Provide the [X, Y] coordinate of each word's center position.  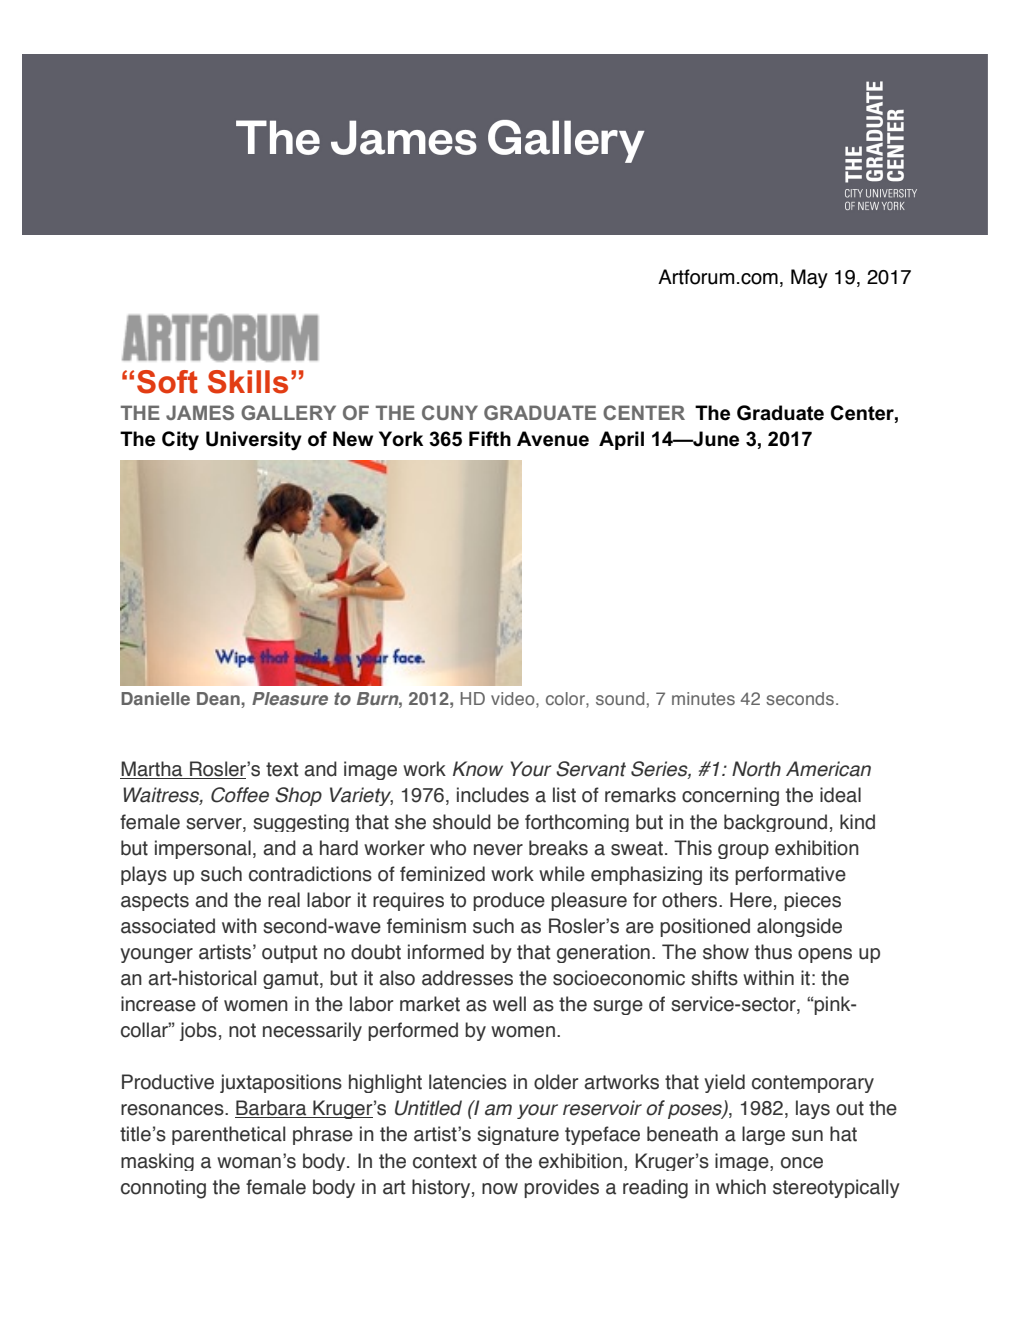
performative [790, 875]
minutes [703, 698]
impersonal [203, 849]
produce [509, 901]
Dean [219, 698]
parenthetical [228, 1135]
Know [478, 769]
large [763, 1135]
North [756, 769]
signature [518, 1135]
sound [620, 698]
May [809, 278]
